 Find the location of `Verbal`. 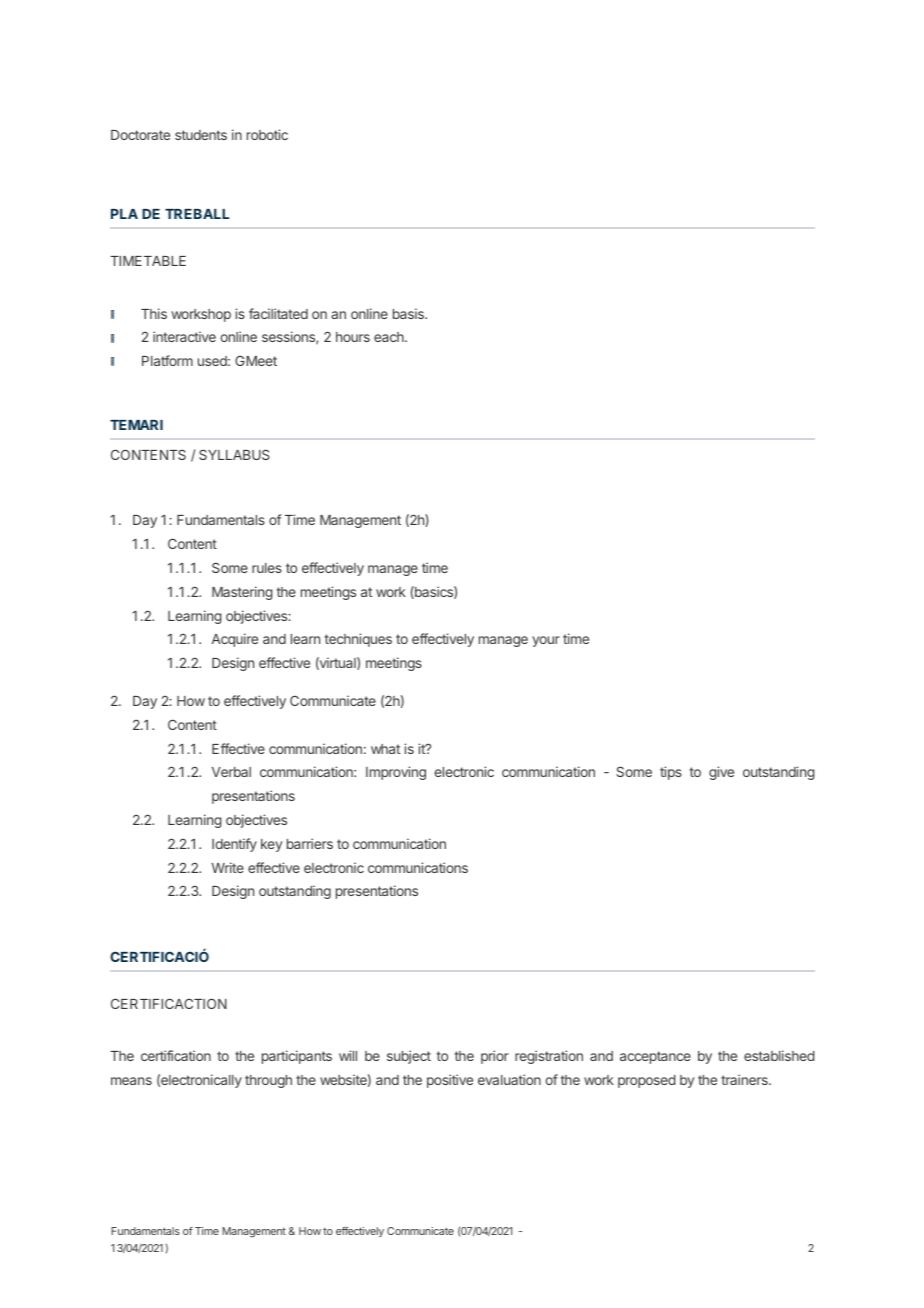

Verbal is located at coordinates (231, 772).
